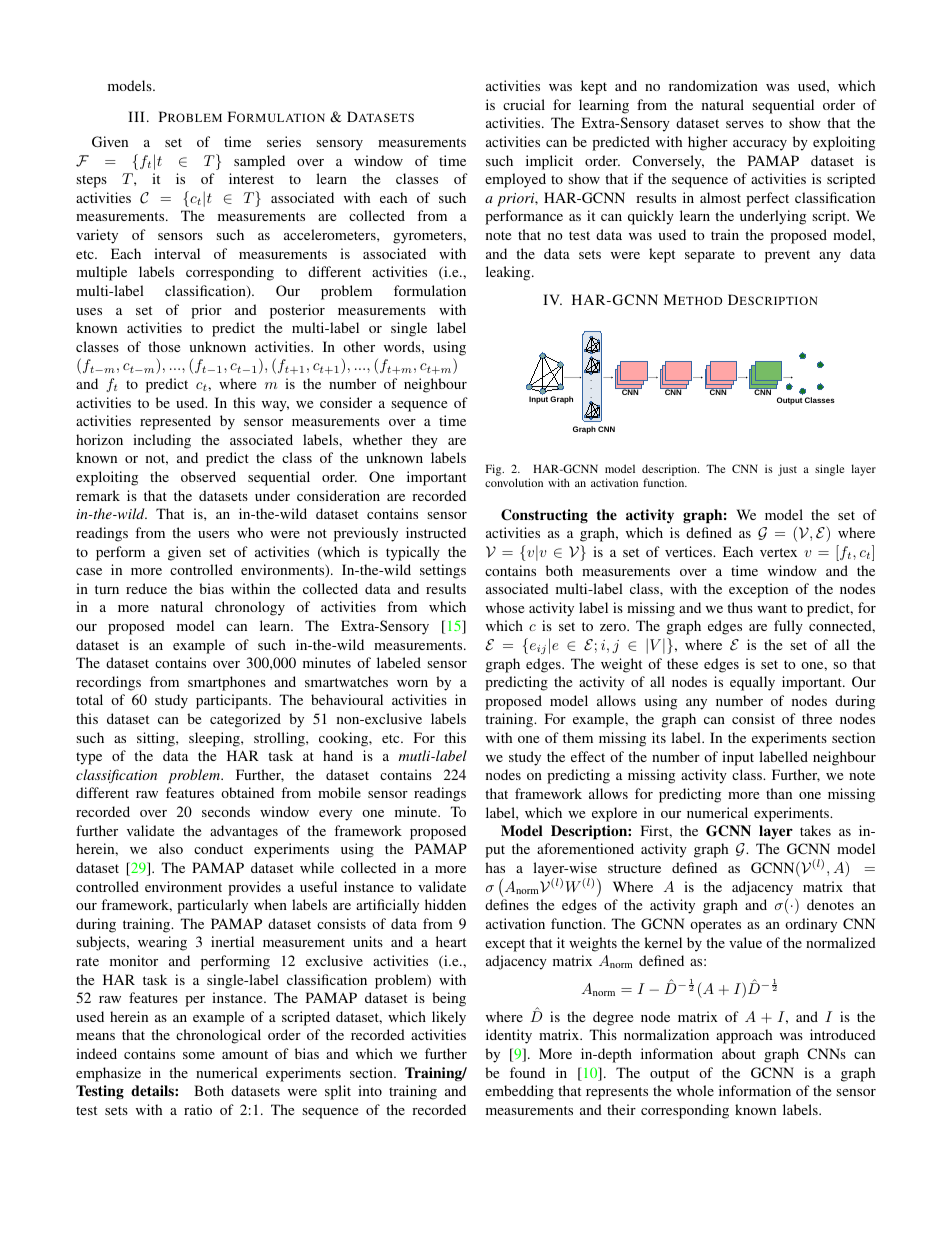  What do you see at coordinates (519, 1092) in the screenshot?
I see `embedding` at bounding box center [519, 1092].
